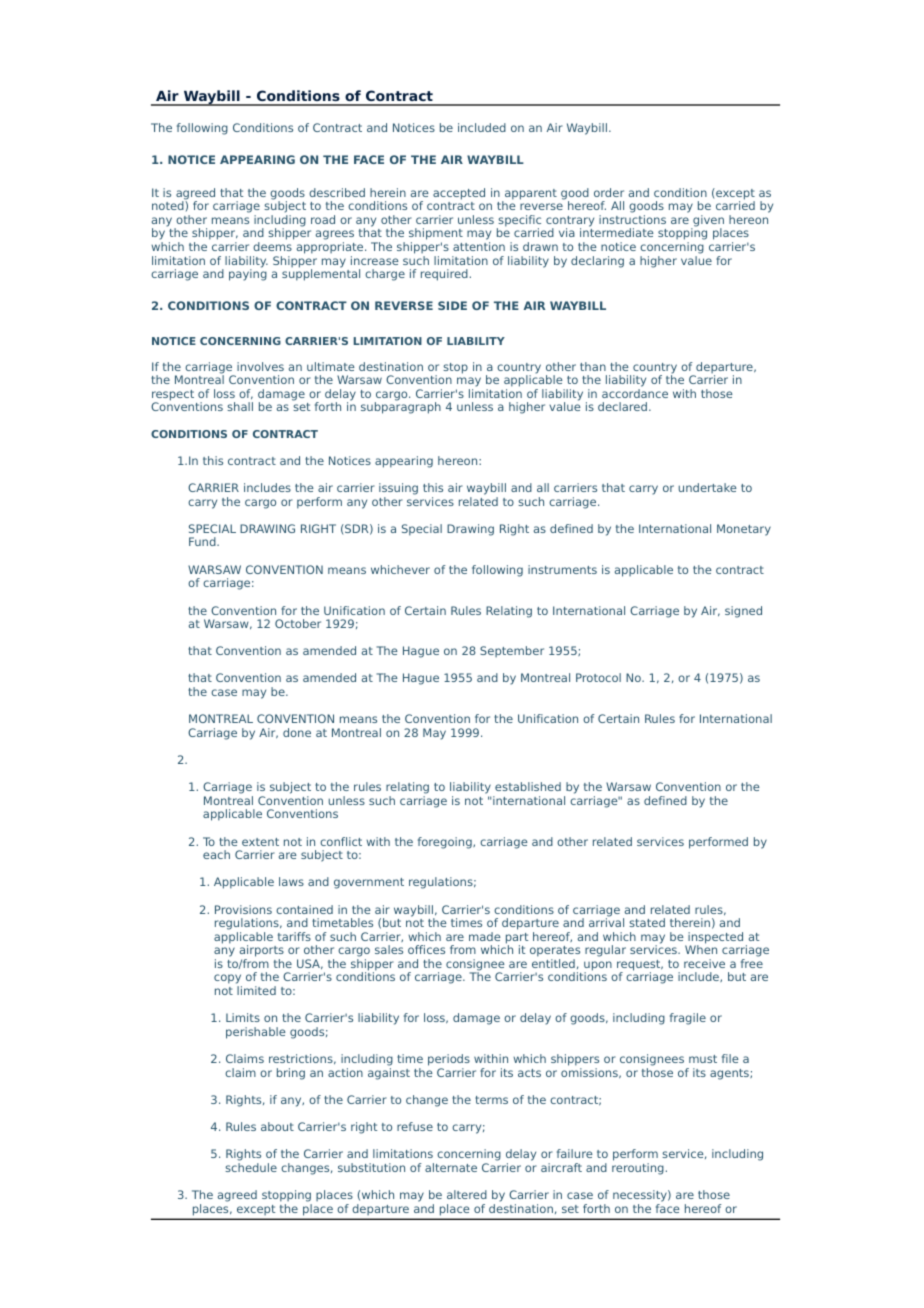  Describe the element at coordinates (251, 1167) in the screenshot. I see `schedule` at that location.
